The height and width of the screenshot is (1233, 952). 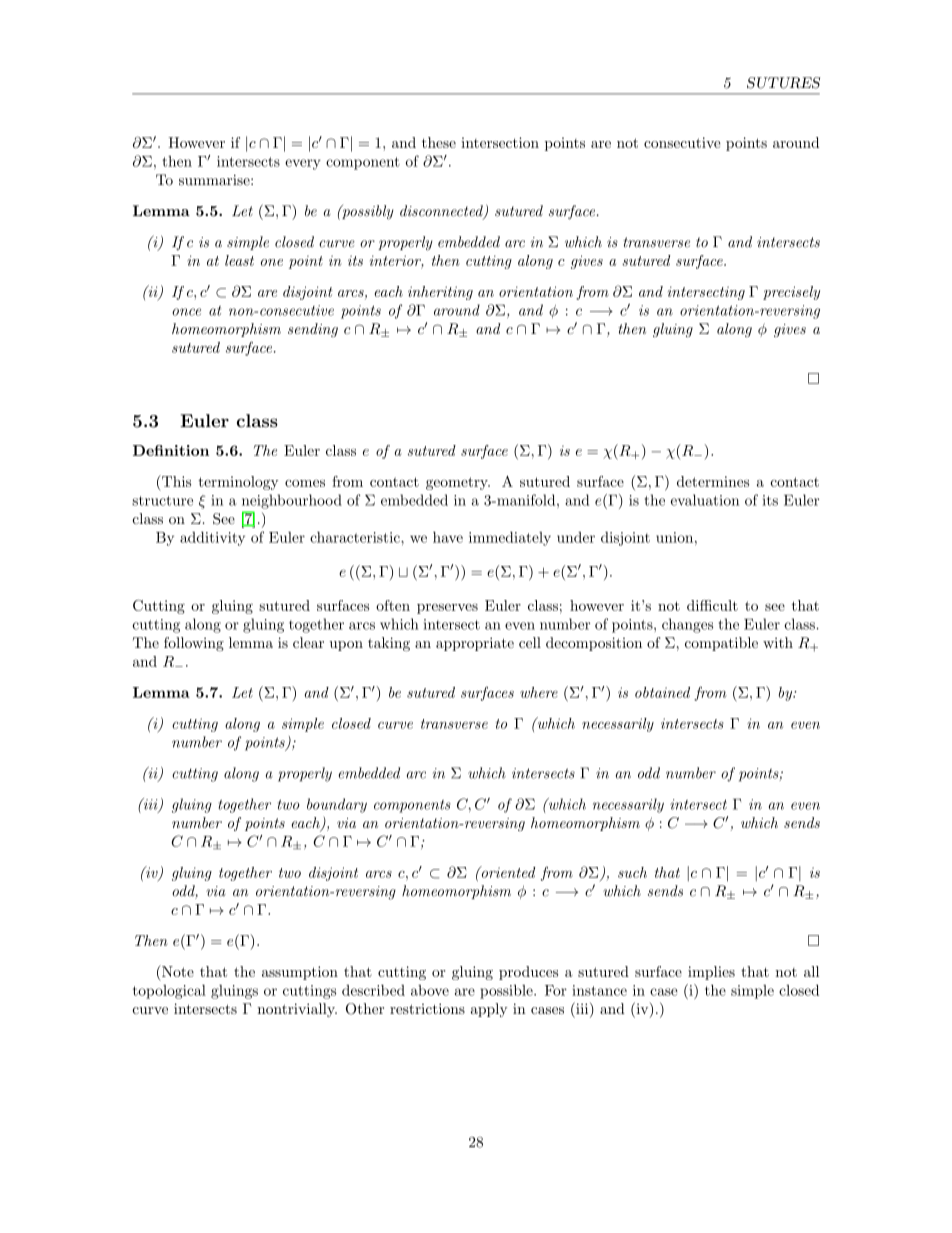 What do you see at coordinates (783, 83) in the screenshot?
I see `SUTURES` at bounding box center [783, 83].
